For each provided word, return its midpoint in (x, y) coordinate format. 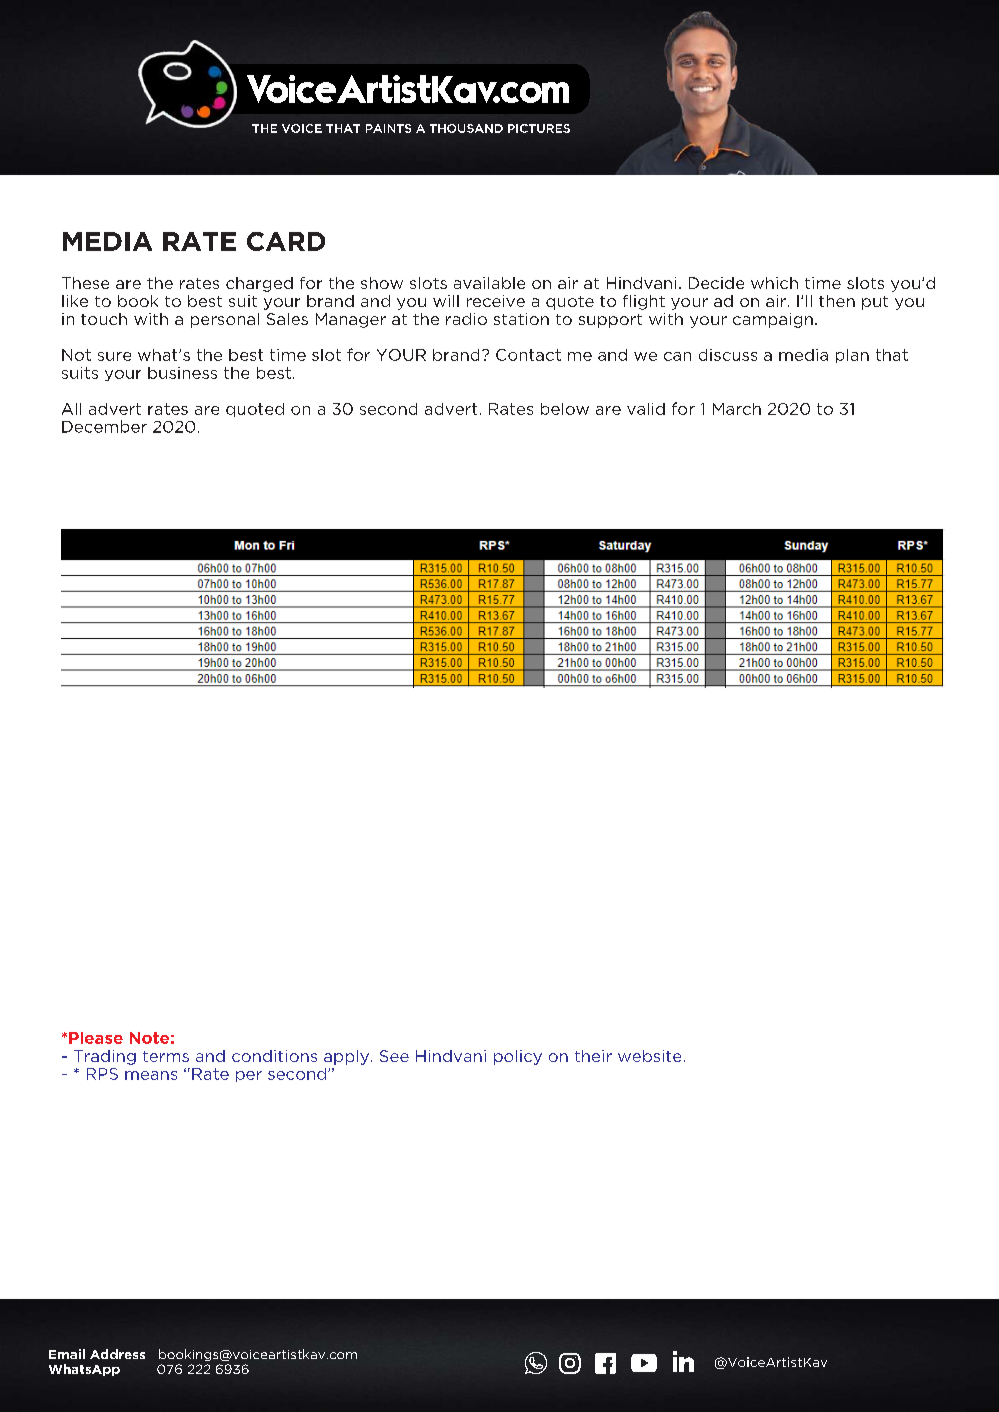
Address (117, 1354)
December (104, 426)
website (649, 1056)
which (774, 283)
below (565, 409)
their (593, 1056)
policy (518, 1057)
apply (346, 1057)
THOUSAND (466, 128)
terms (166, 1056)
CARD (286, 241)
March (737, 409)
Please (96, 1038)
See (394, 1056)
